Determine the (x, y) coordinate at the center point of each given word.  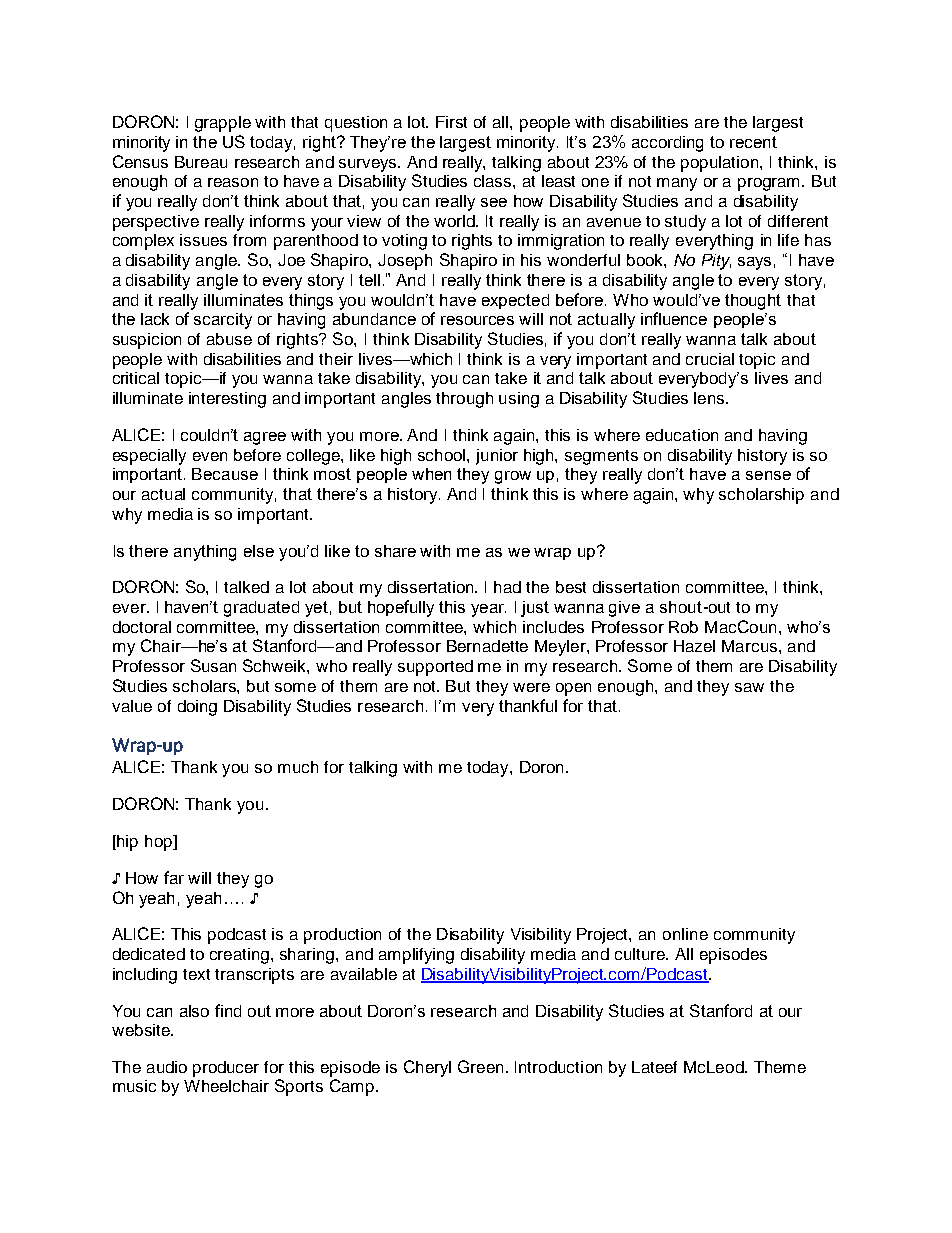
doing (197, 708)
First (451, 122)
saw (749, 687)
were (531, 687)
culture (641, 954)
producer (226, 1069)
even (210, 456)
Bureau (201, 162)
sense (768, 475)
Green (480, 1066)
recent (753, 142)
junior (497, 457)
